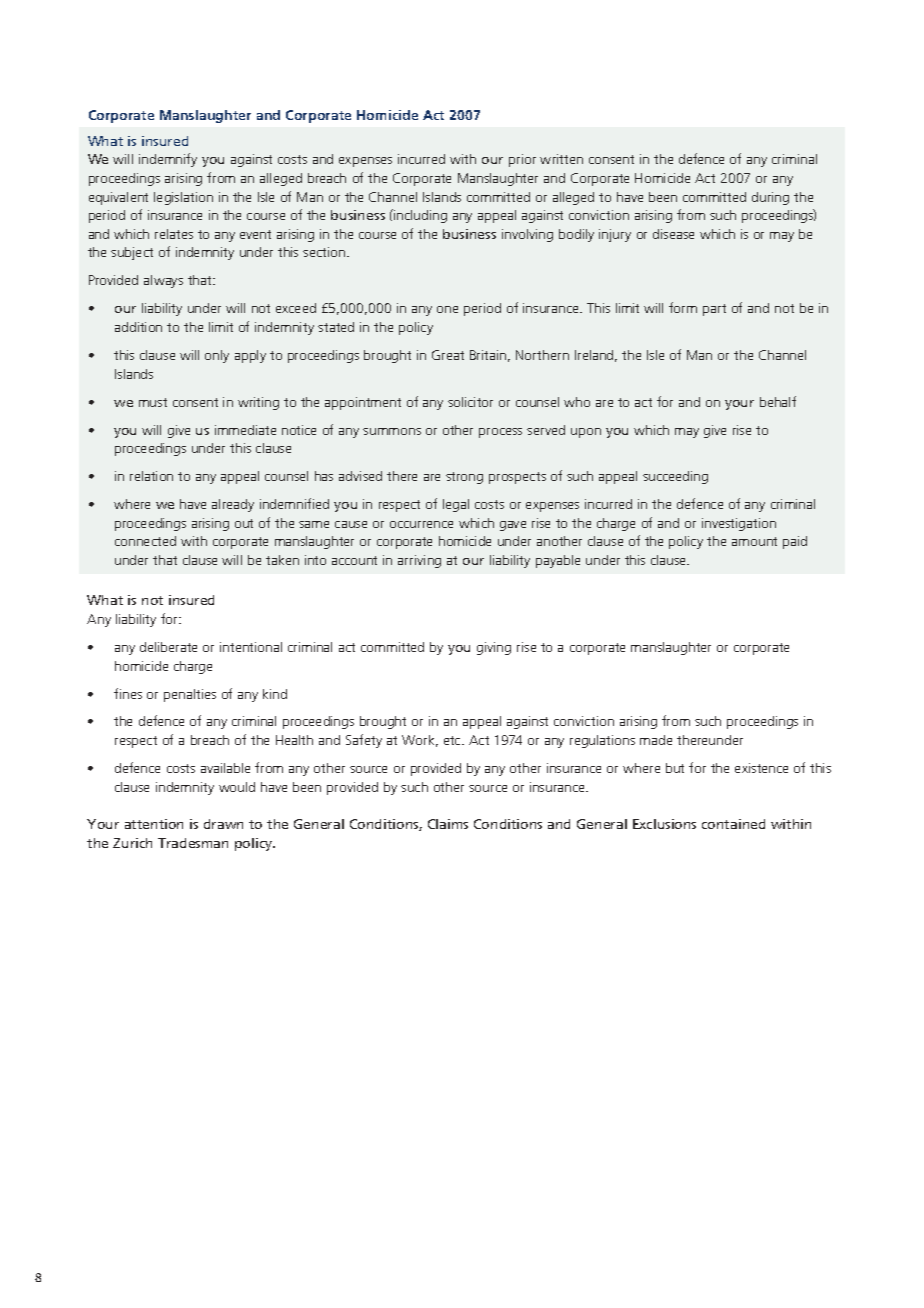 The width and height of the page is (924, 1308). I want to click on during, so click(770, 198).
